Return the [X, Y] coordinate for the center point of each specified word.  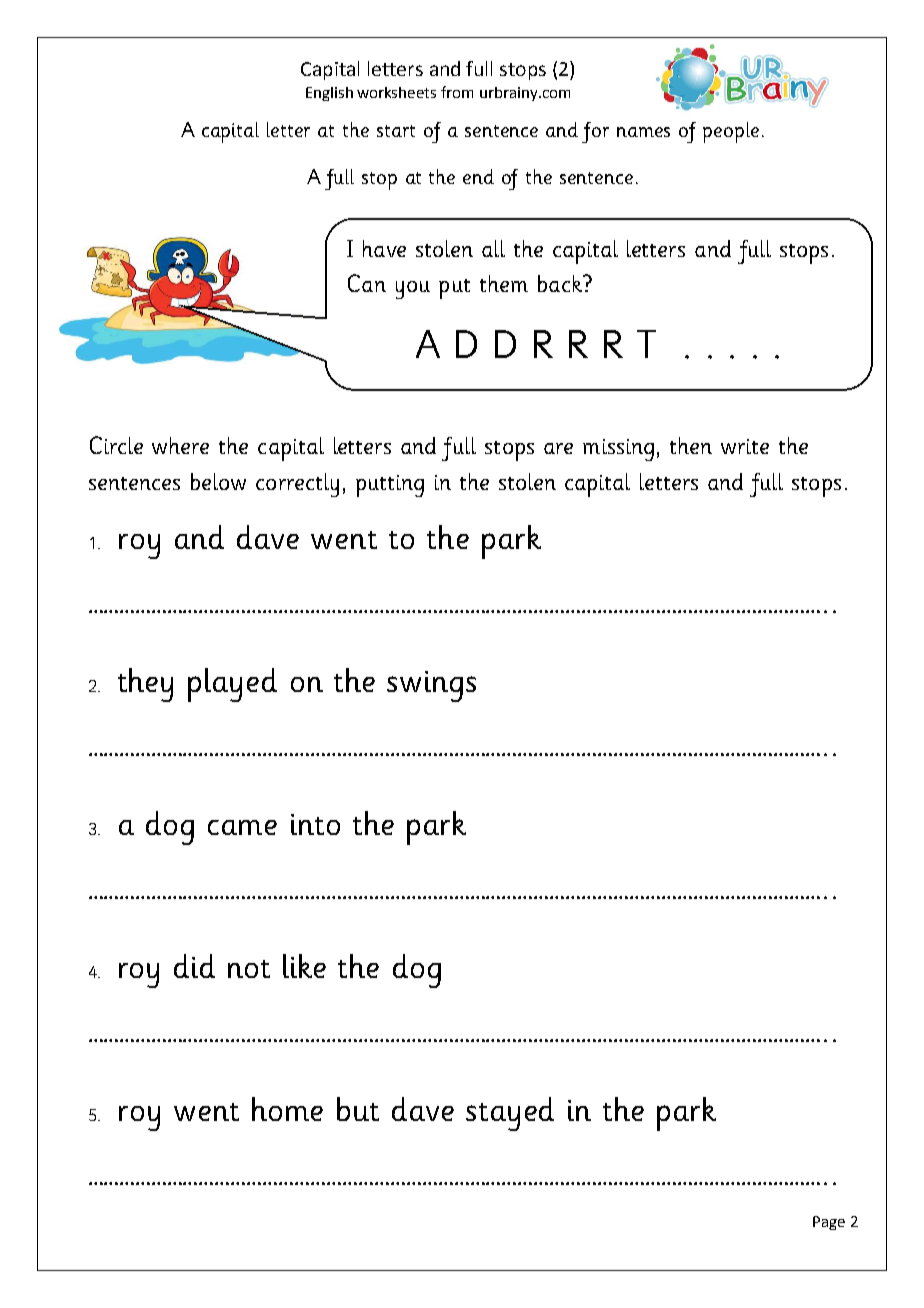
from [457, 92]
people [731, 132]
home [287, 1109]
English [329, 94]
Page [829, 1223]
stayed [510, 1114]
